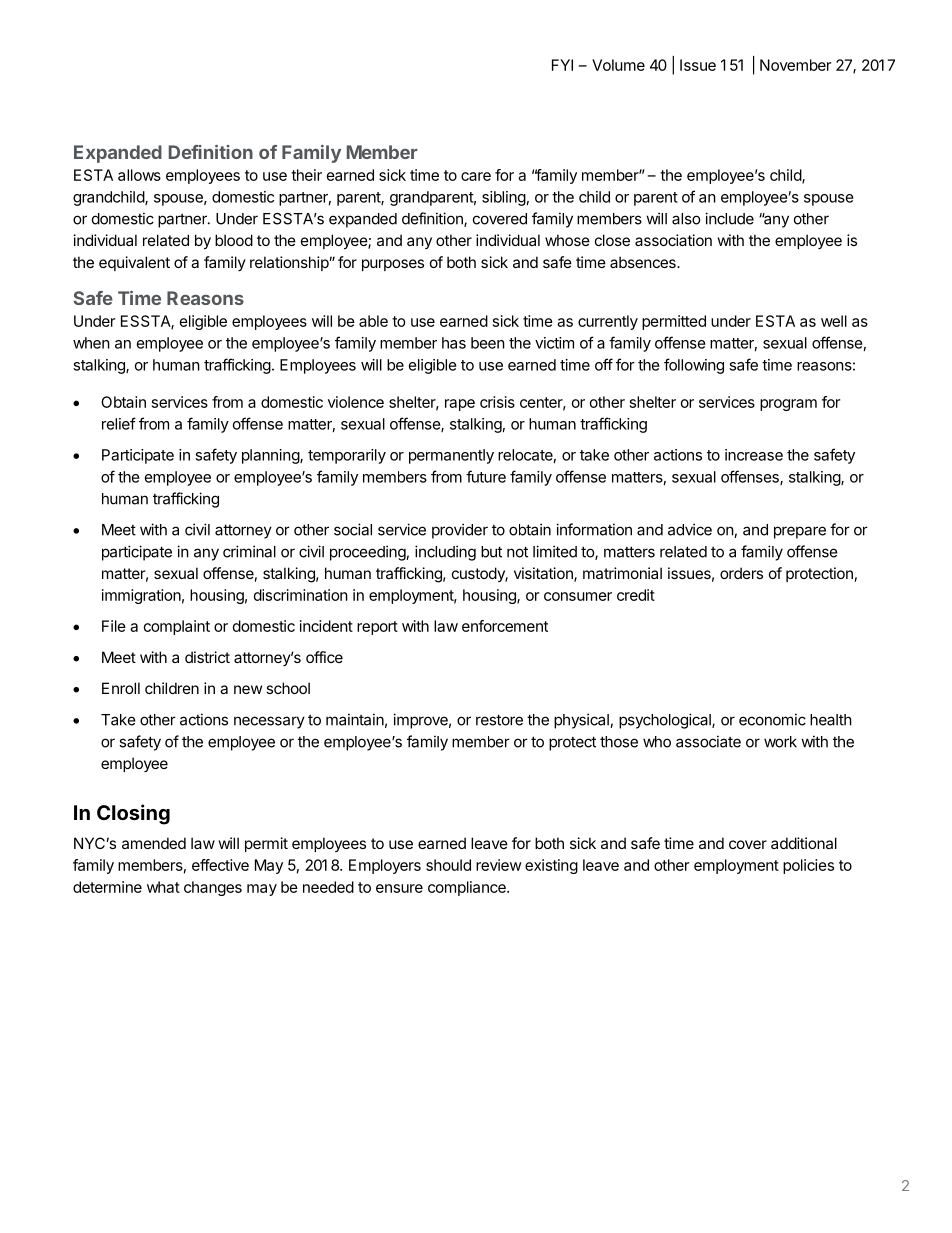  Describe the element at coordinates (741, 573) in the screenshot. I see `orders` at that location.
